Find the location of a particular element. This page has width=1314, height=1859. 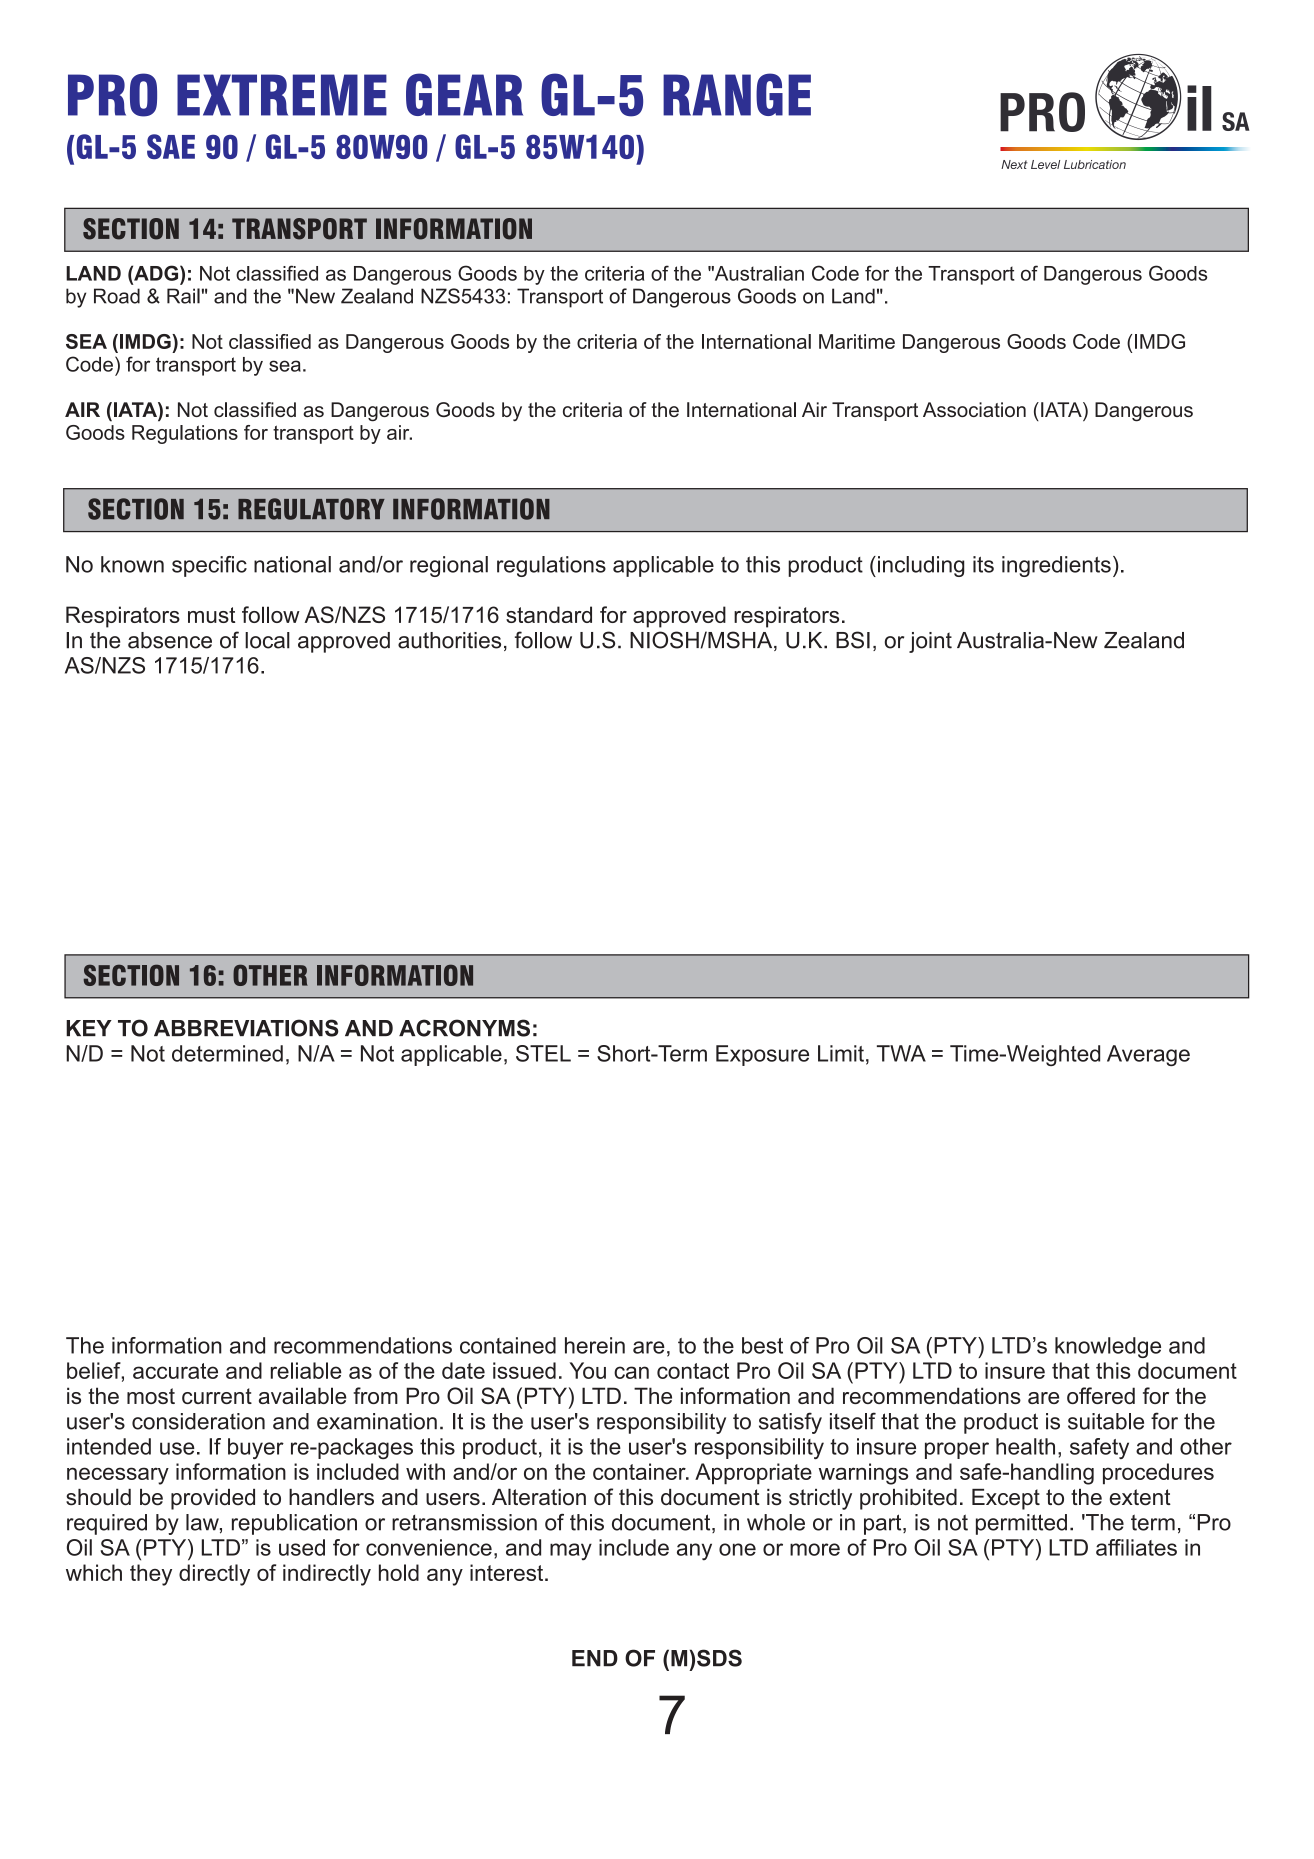

standard is located at coordinates (549, 614).
